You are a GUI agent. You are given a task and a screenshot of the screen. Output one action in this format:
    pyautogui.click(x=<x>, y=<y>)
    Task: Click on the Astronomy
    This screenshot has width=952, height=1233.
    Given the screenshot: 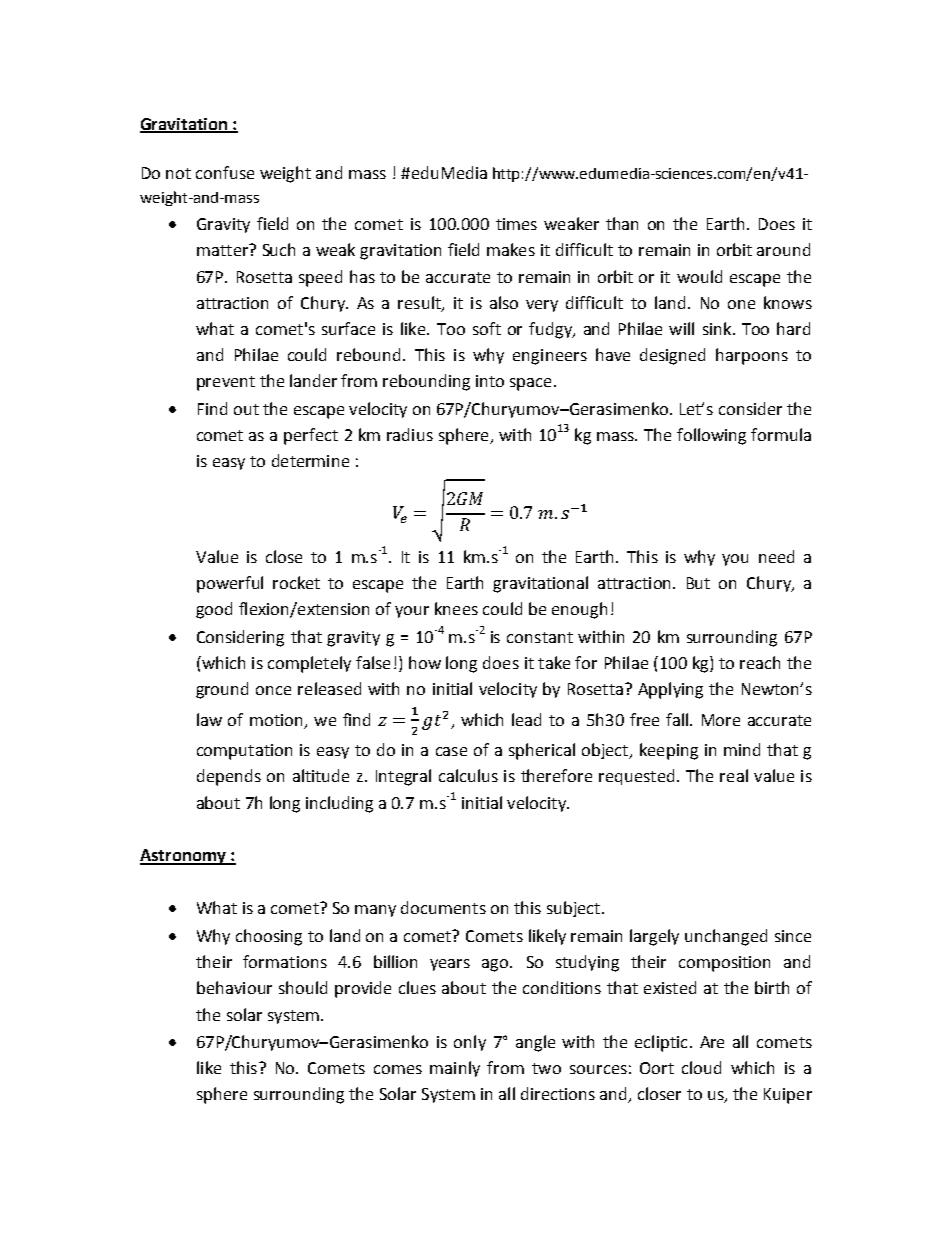 What is the action you would take?
    pyautogui.click(x=184, y=857)
